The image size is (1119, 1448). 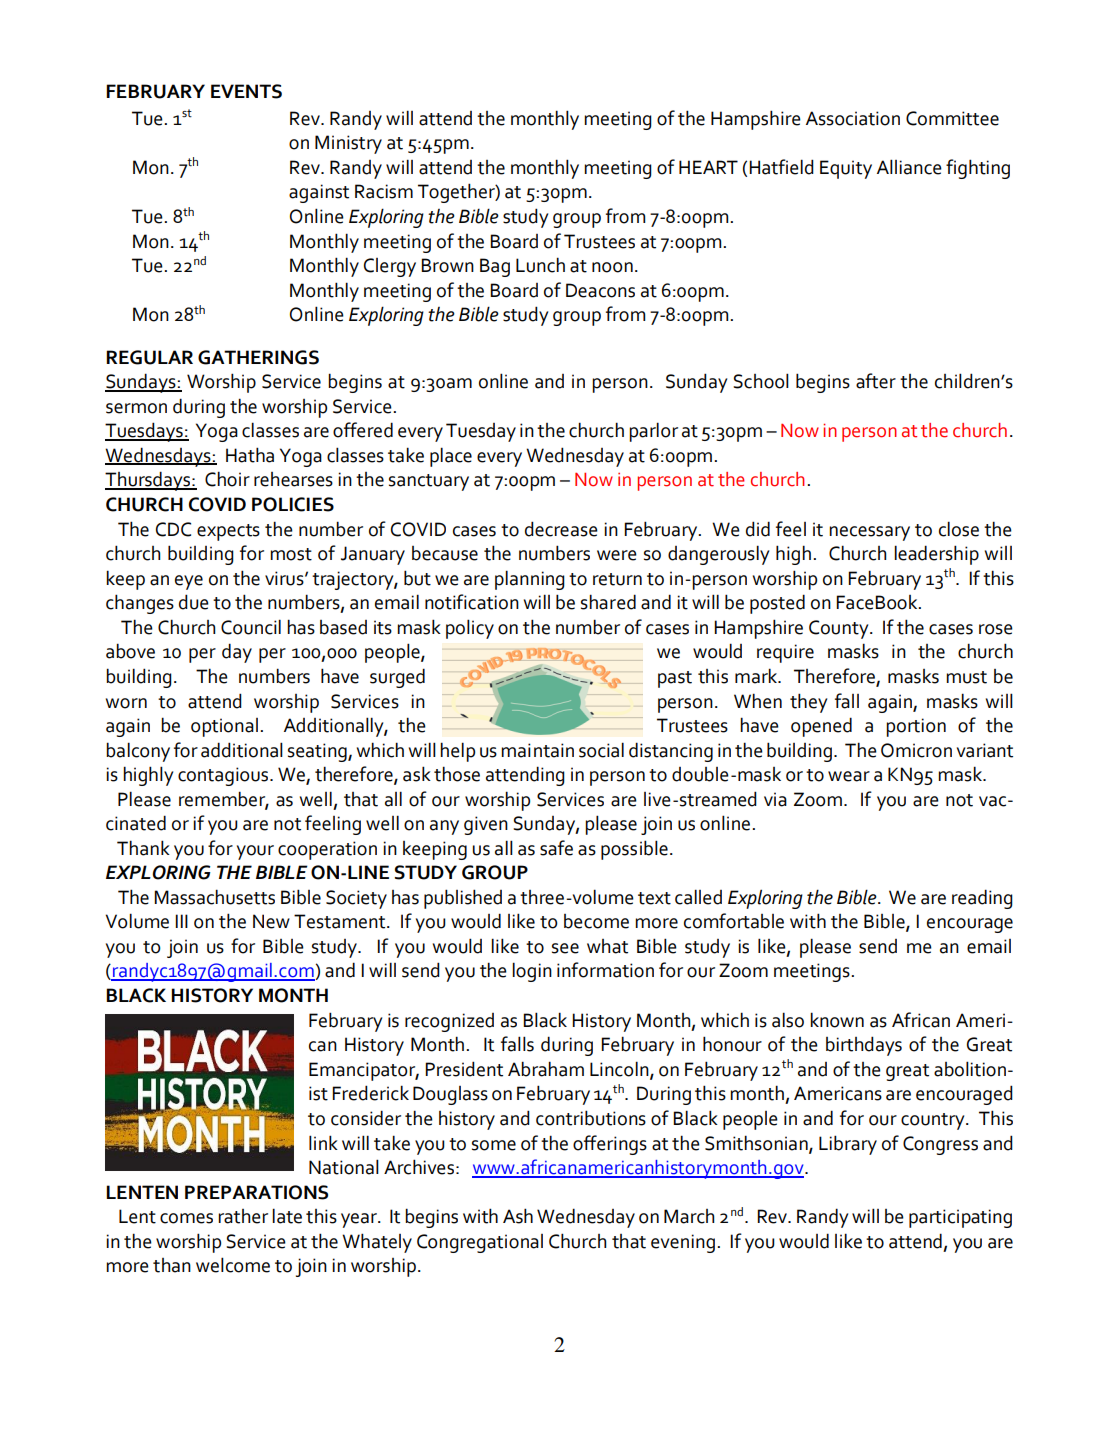 What do you see at coordinates (708, 167) in the image?
I see `HEART` at bounding box center [708, 167].
